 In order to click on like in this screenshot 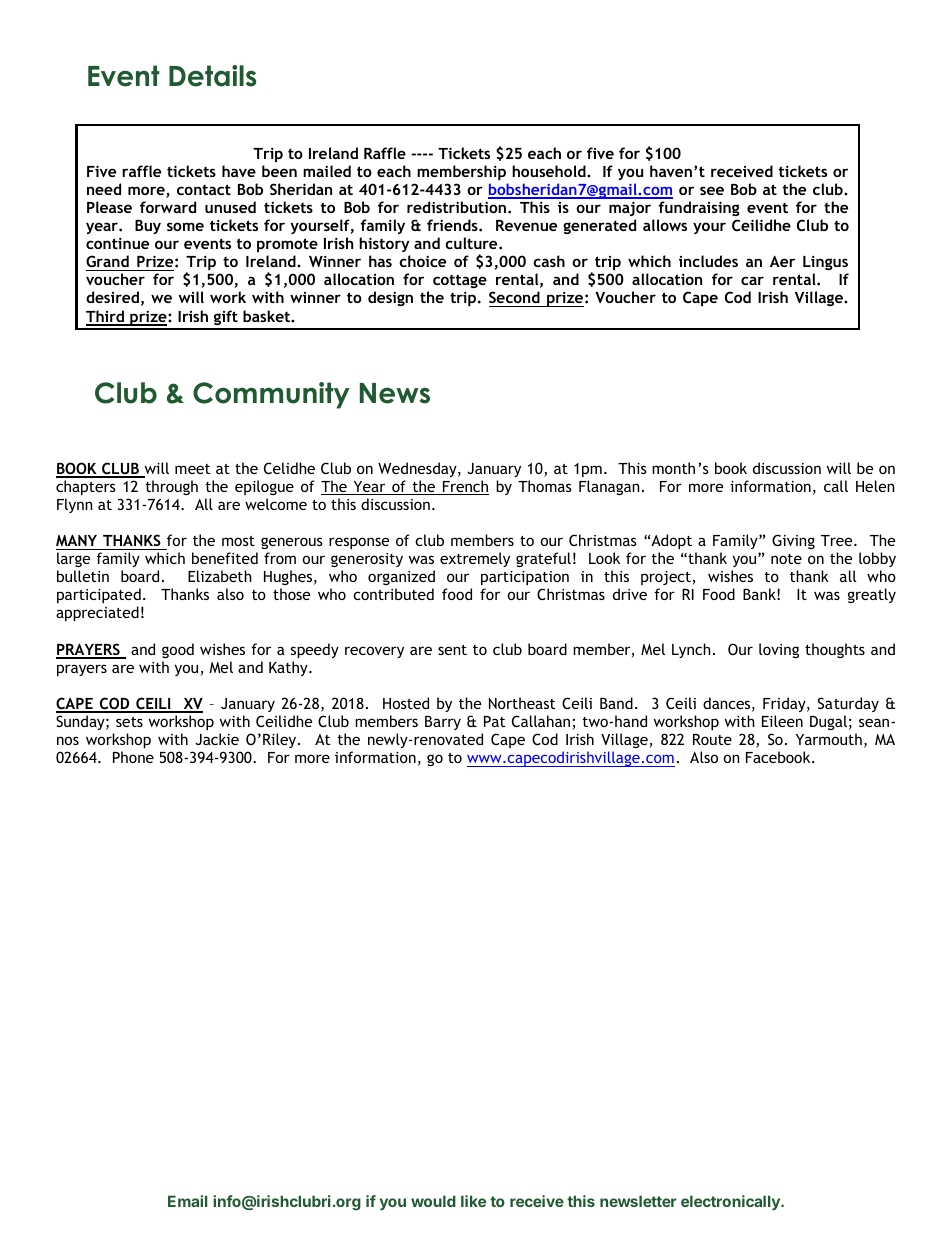, I will do `click(473, 1201)`.
